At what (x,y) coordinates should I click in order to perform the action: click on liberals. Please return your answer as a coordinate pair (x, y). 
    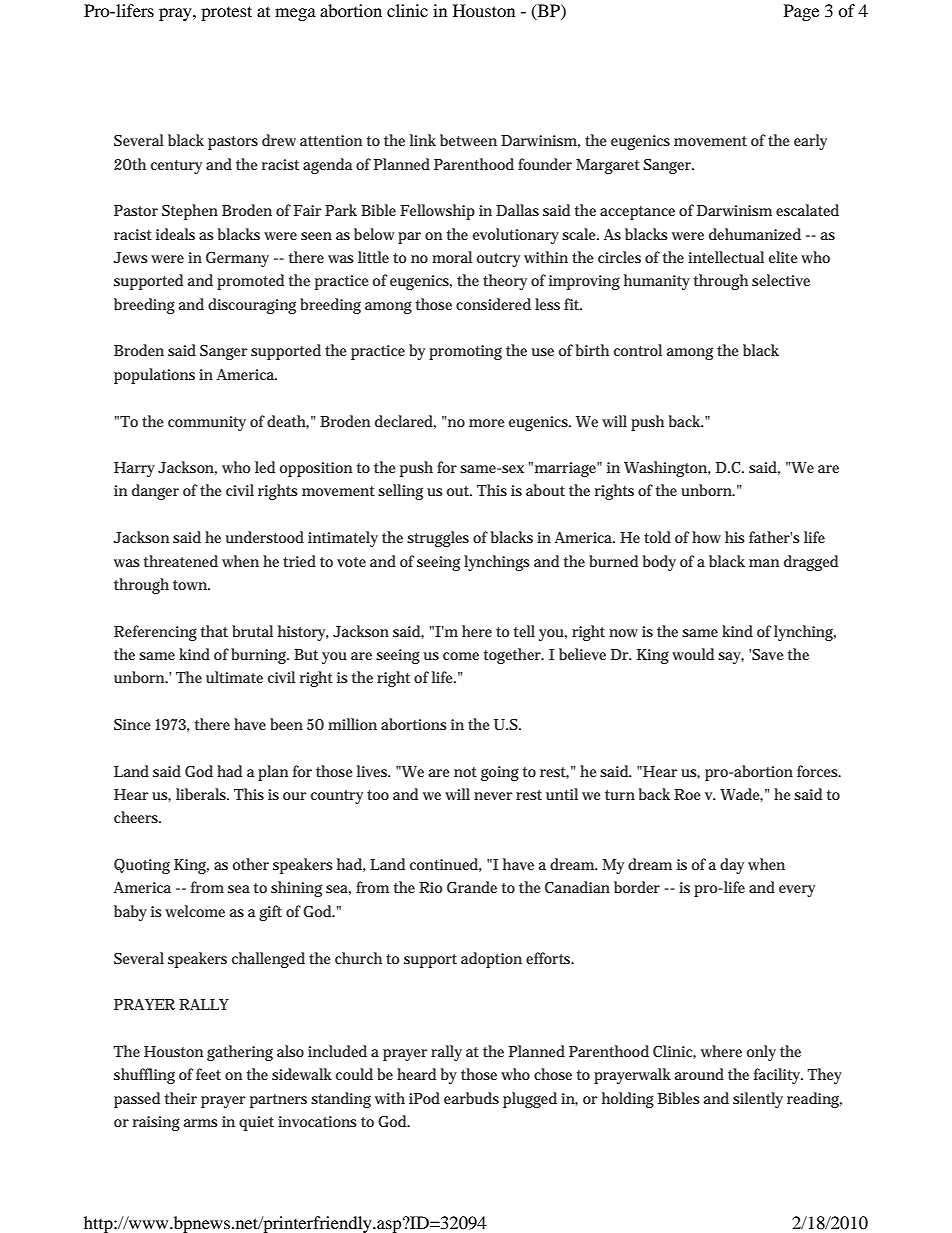
    Looking at the image, I should click on (202, 794).
